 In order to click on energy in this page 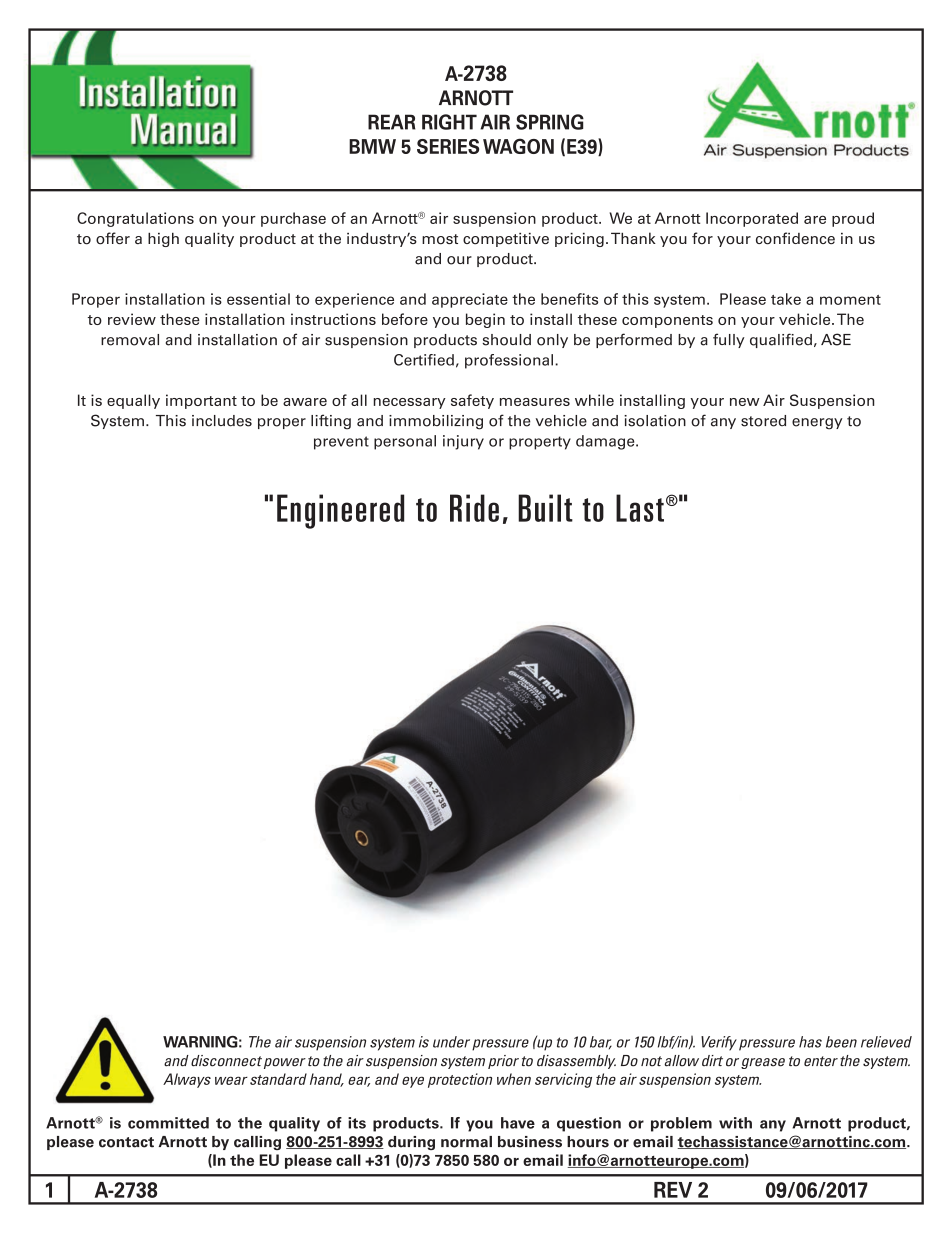, I will do `click(817, 424)`.
